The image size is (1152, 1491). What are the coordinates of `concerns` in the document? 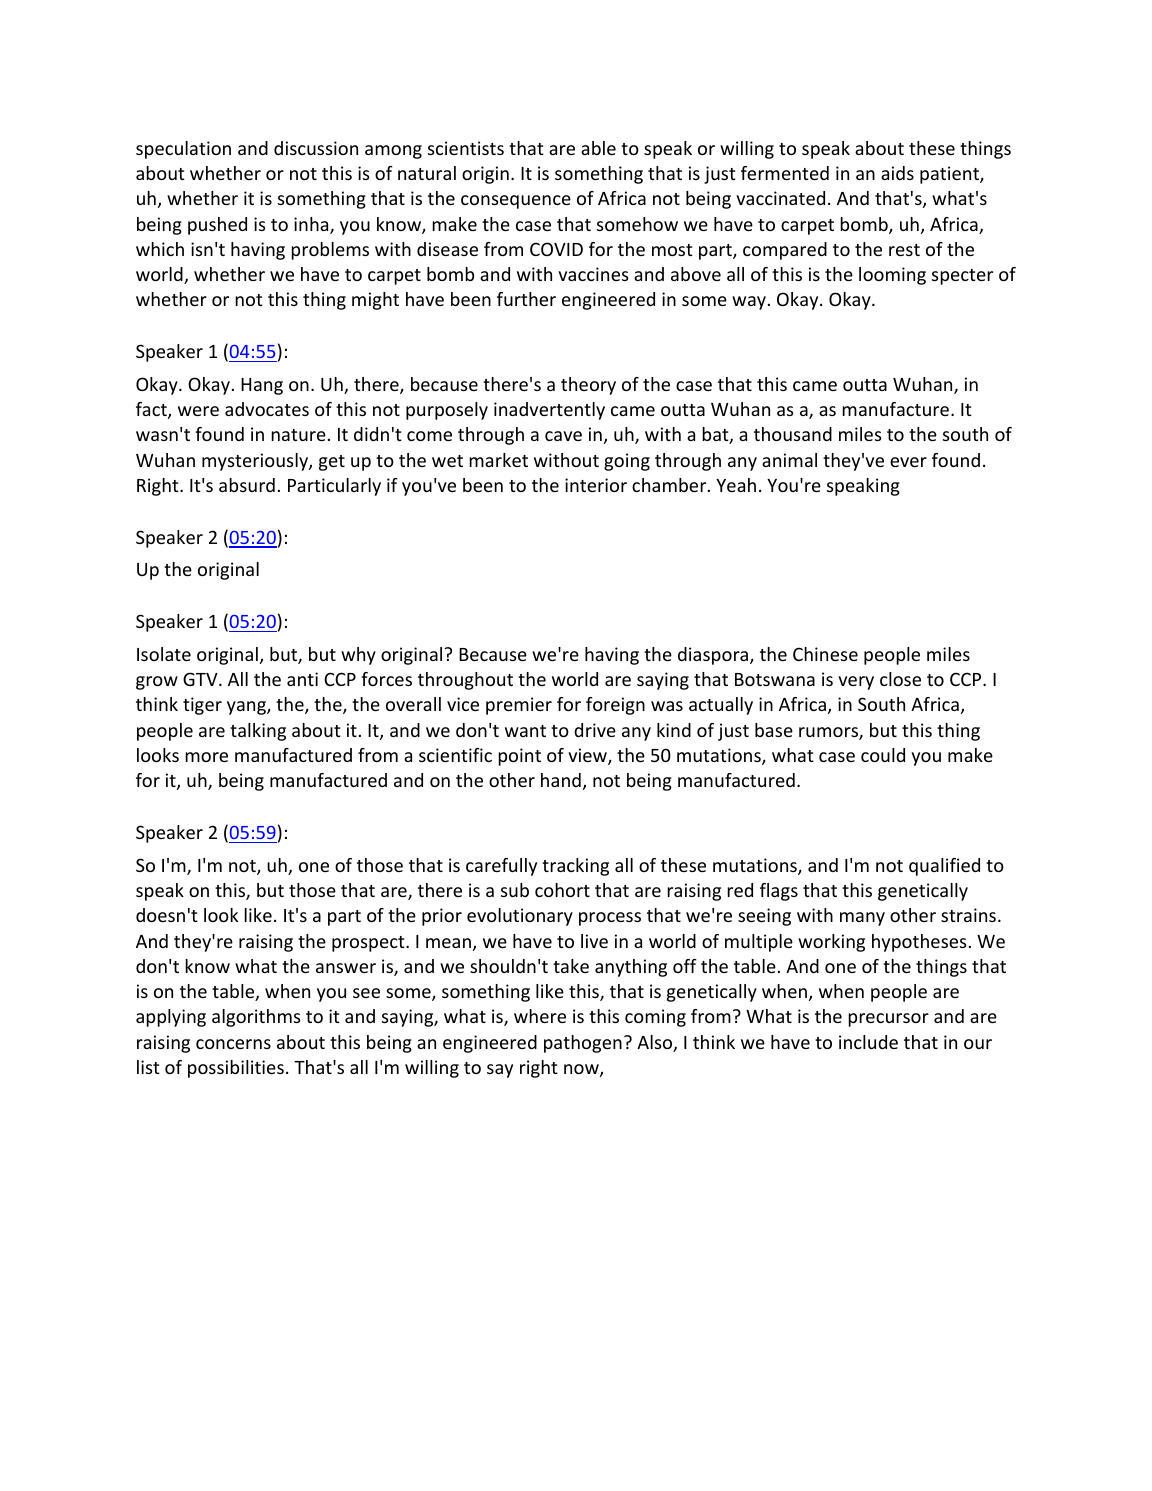 It's located at (233, 1044).
